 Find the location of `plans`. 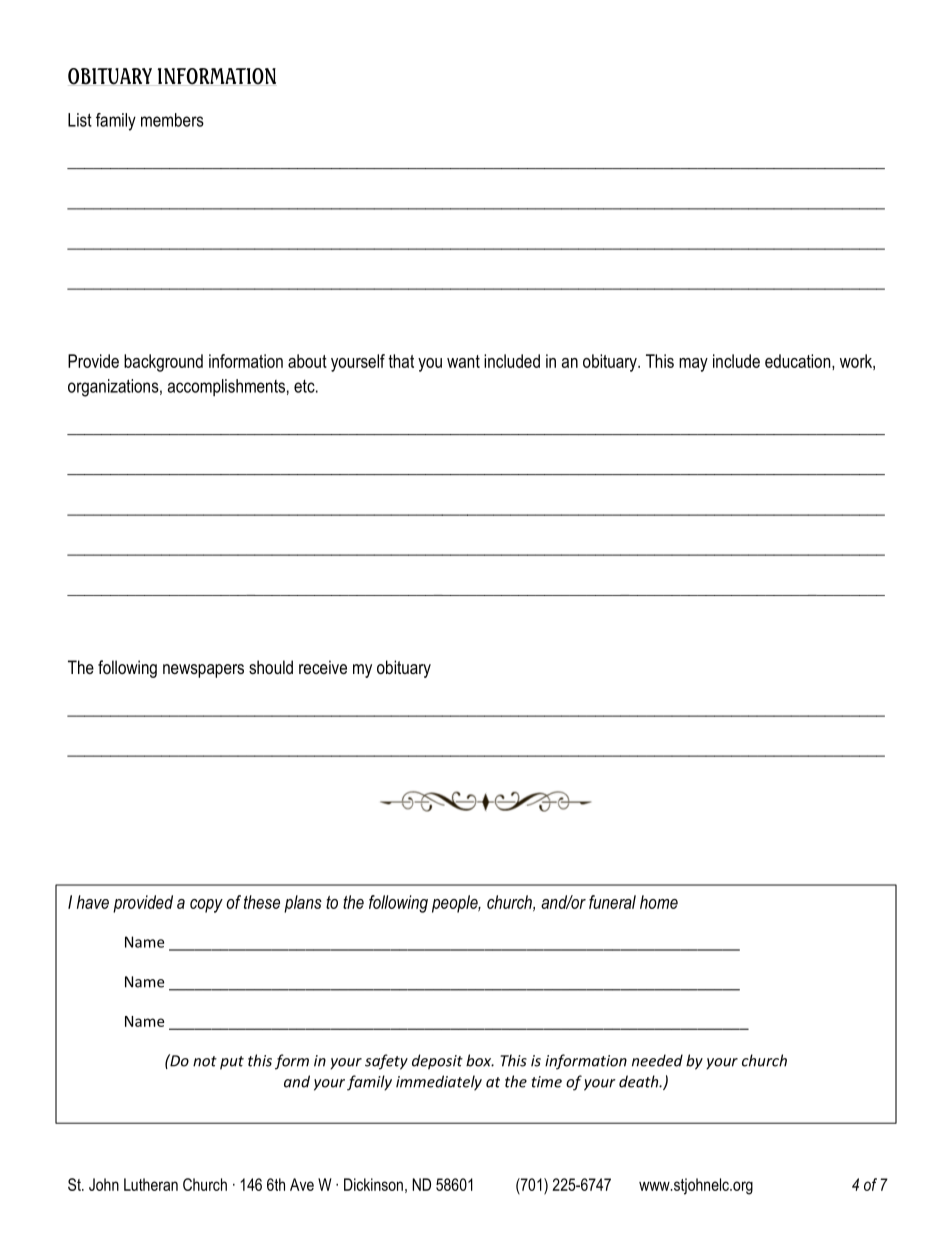

plans is located at coordinates (303, 904).
